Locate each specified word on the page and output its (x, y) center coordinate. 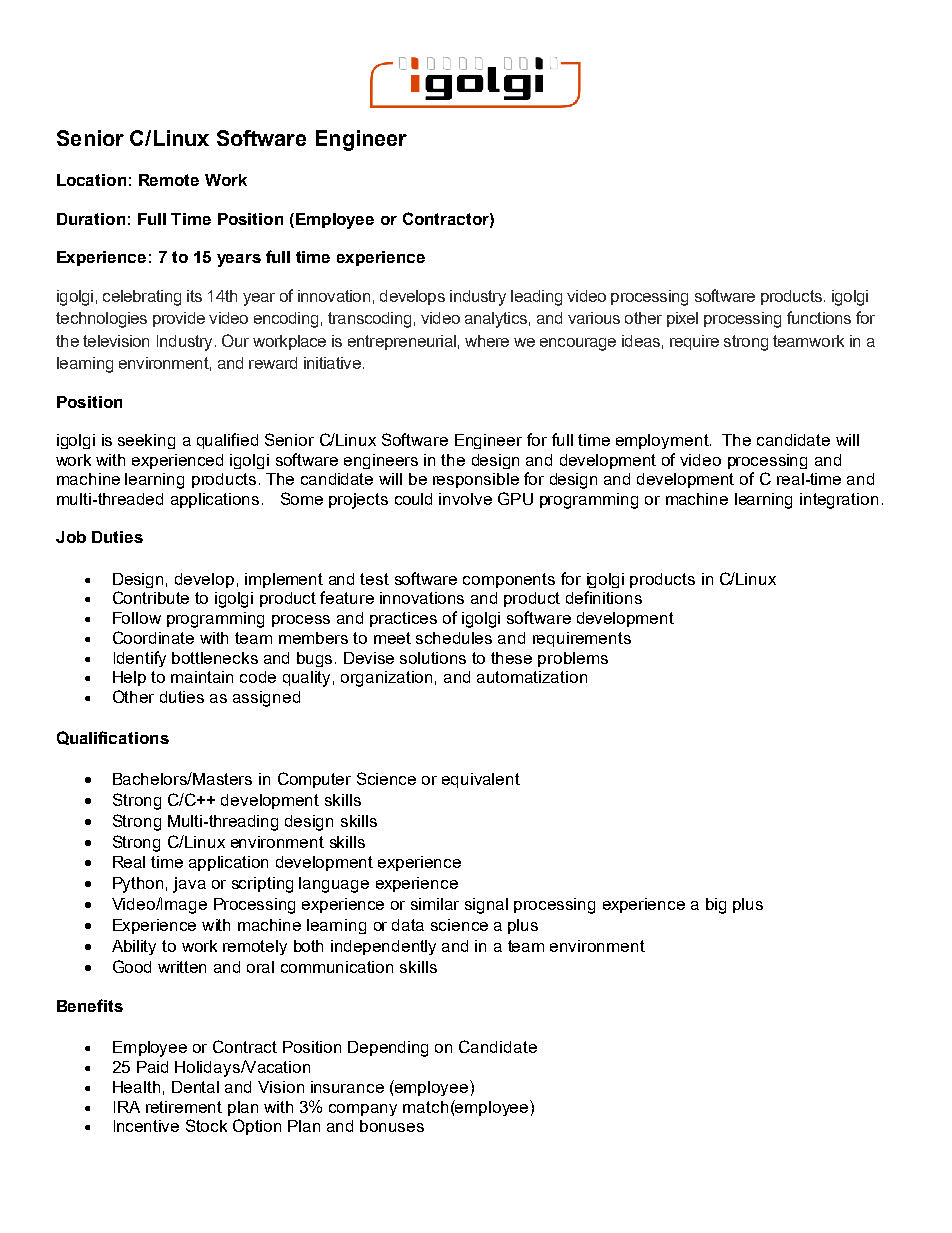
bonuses (392, 1126)
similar (435, 904)
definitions (604, 597)
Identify (140, 659)
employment (663, 441)
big (716, 906)
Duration (91, 219)
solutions (433, 658)
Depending (388, 1049)
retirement (184, 1107)
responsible (476, 480)
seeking (146, 441)
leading (536, 298)
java (189, 885)
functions (819, 317)
